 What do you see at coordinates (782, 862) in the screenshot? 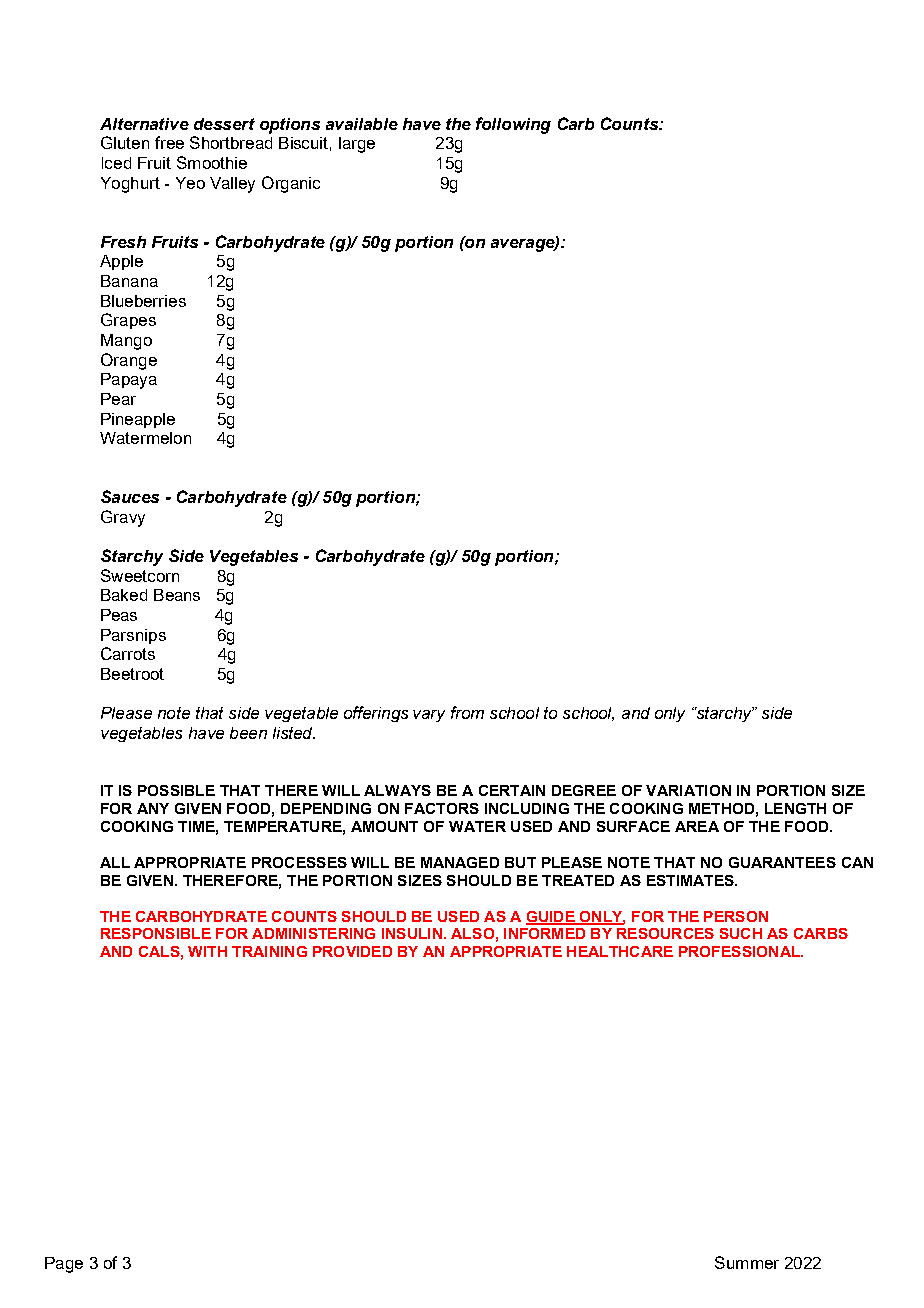
I see `GUARANTEES` at bounding box center [782, 862].
